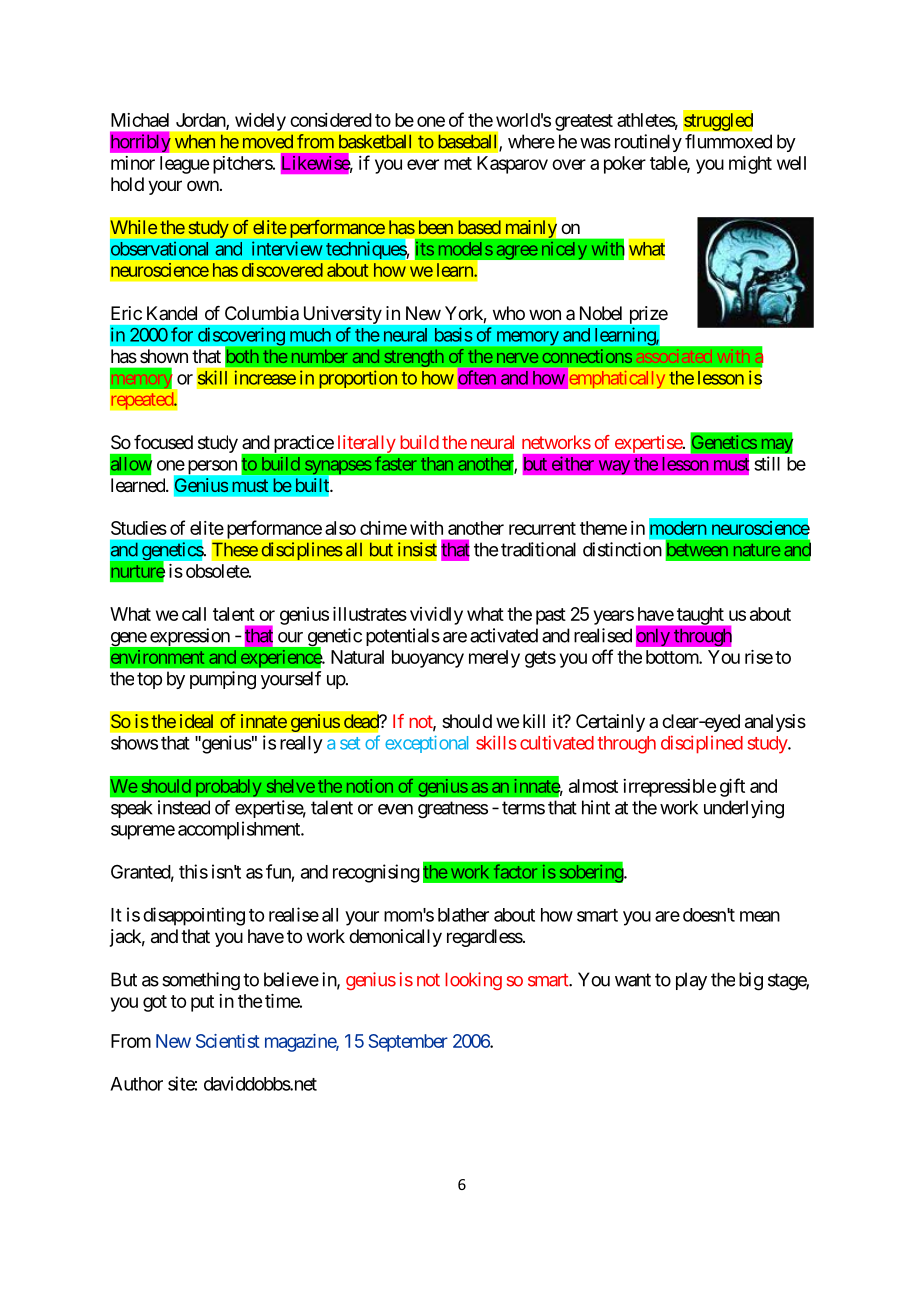  I want to click on vividly, so click(436, 616).
